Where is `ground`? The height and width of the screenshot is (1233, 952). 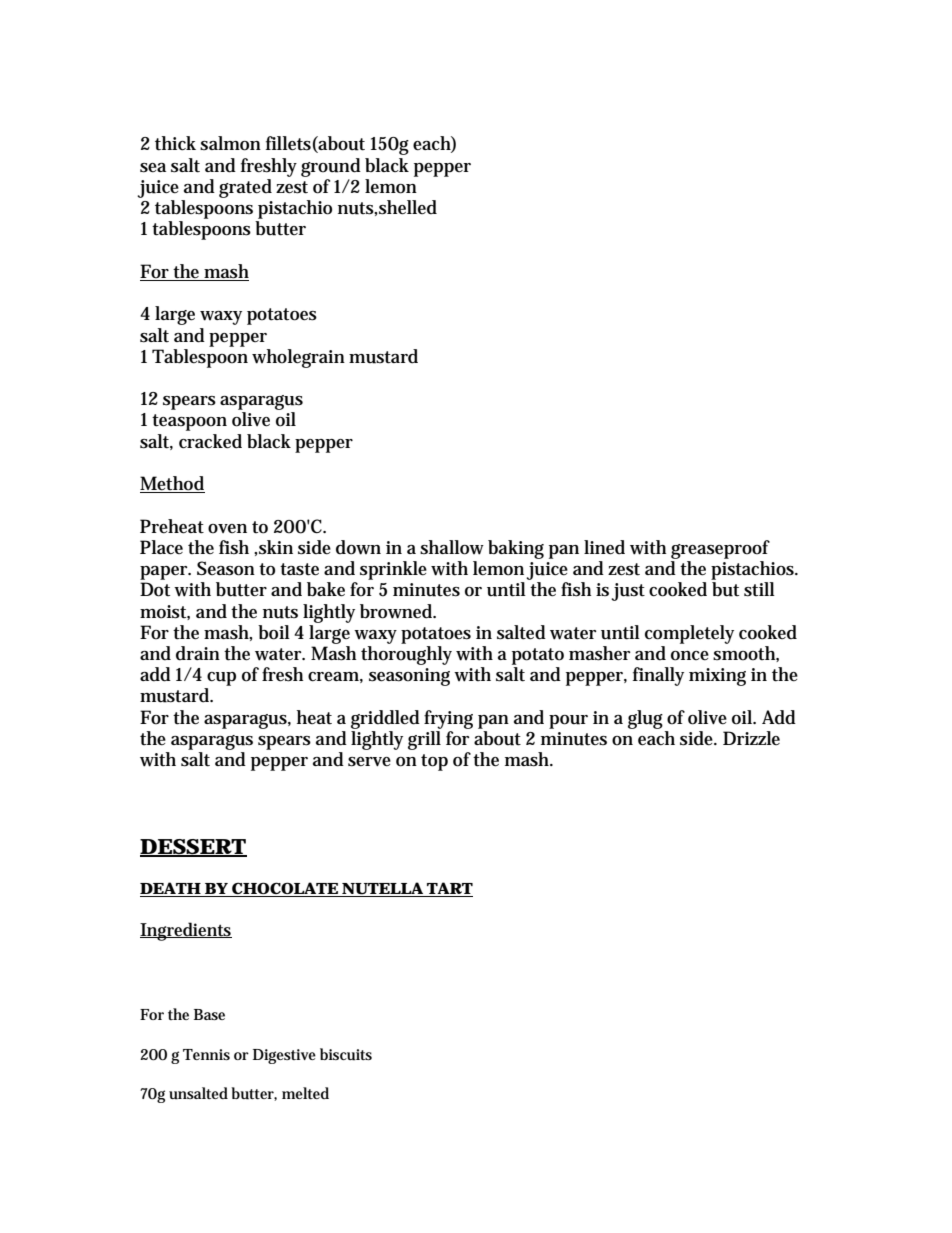
ground is located at coordinates (331, 167).
